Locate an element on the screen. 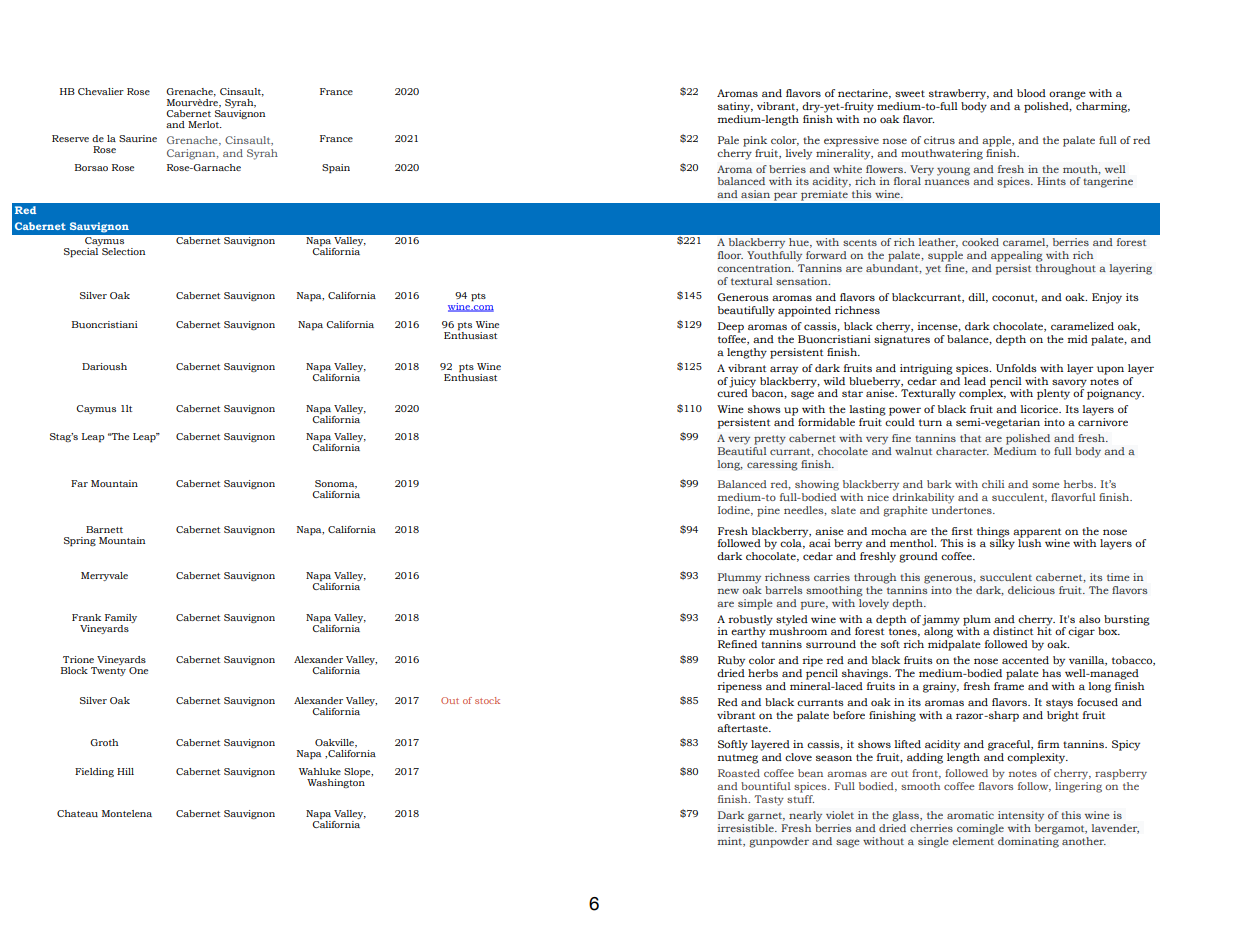 Image resolution: width=1233 pixels, height=952 pixels. Far is located at coordinates (79, 483).
